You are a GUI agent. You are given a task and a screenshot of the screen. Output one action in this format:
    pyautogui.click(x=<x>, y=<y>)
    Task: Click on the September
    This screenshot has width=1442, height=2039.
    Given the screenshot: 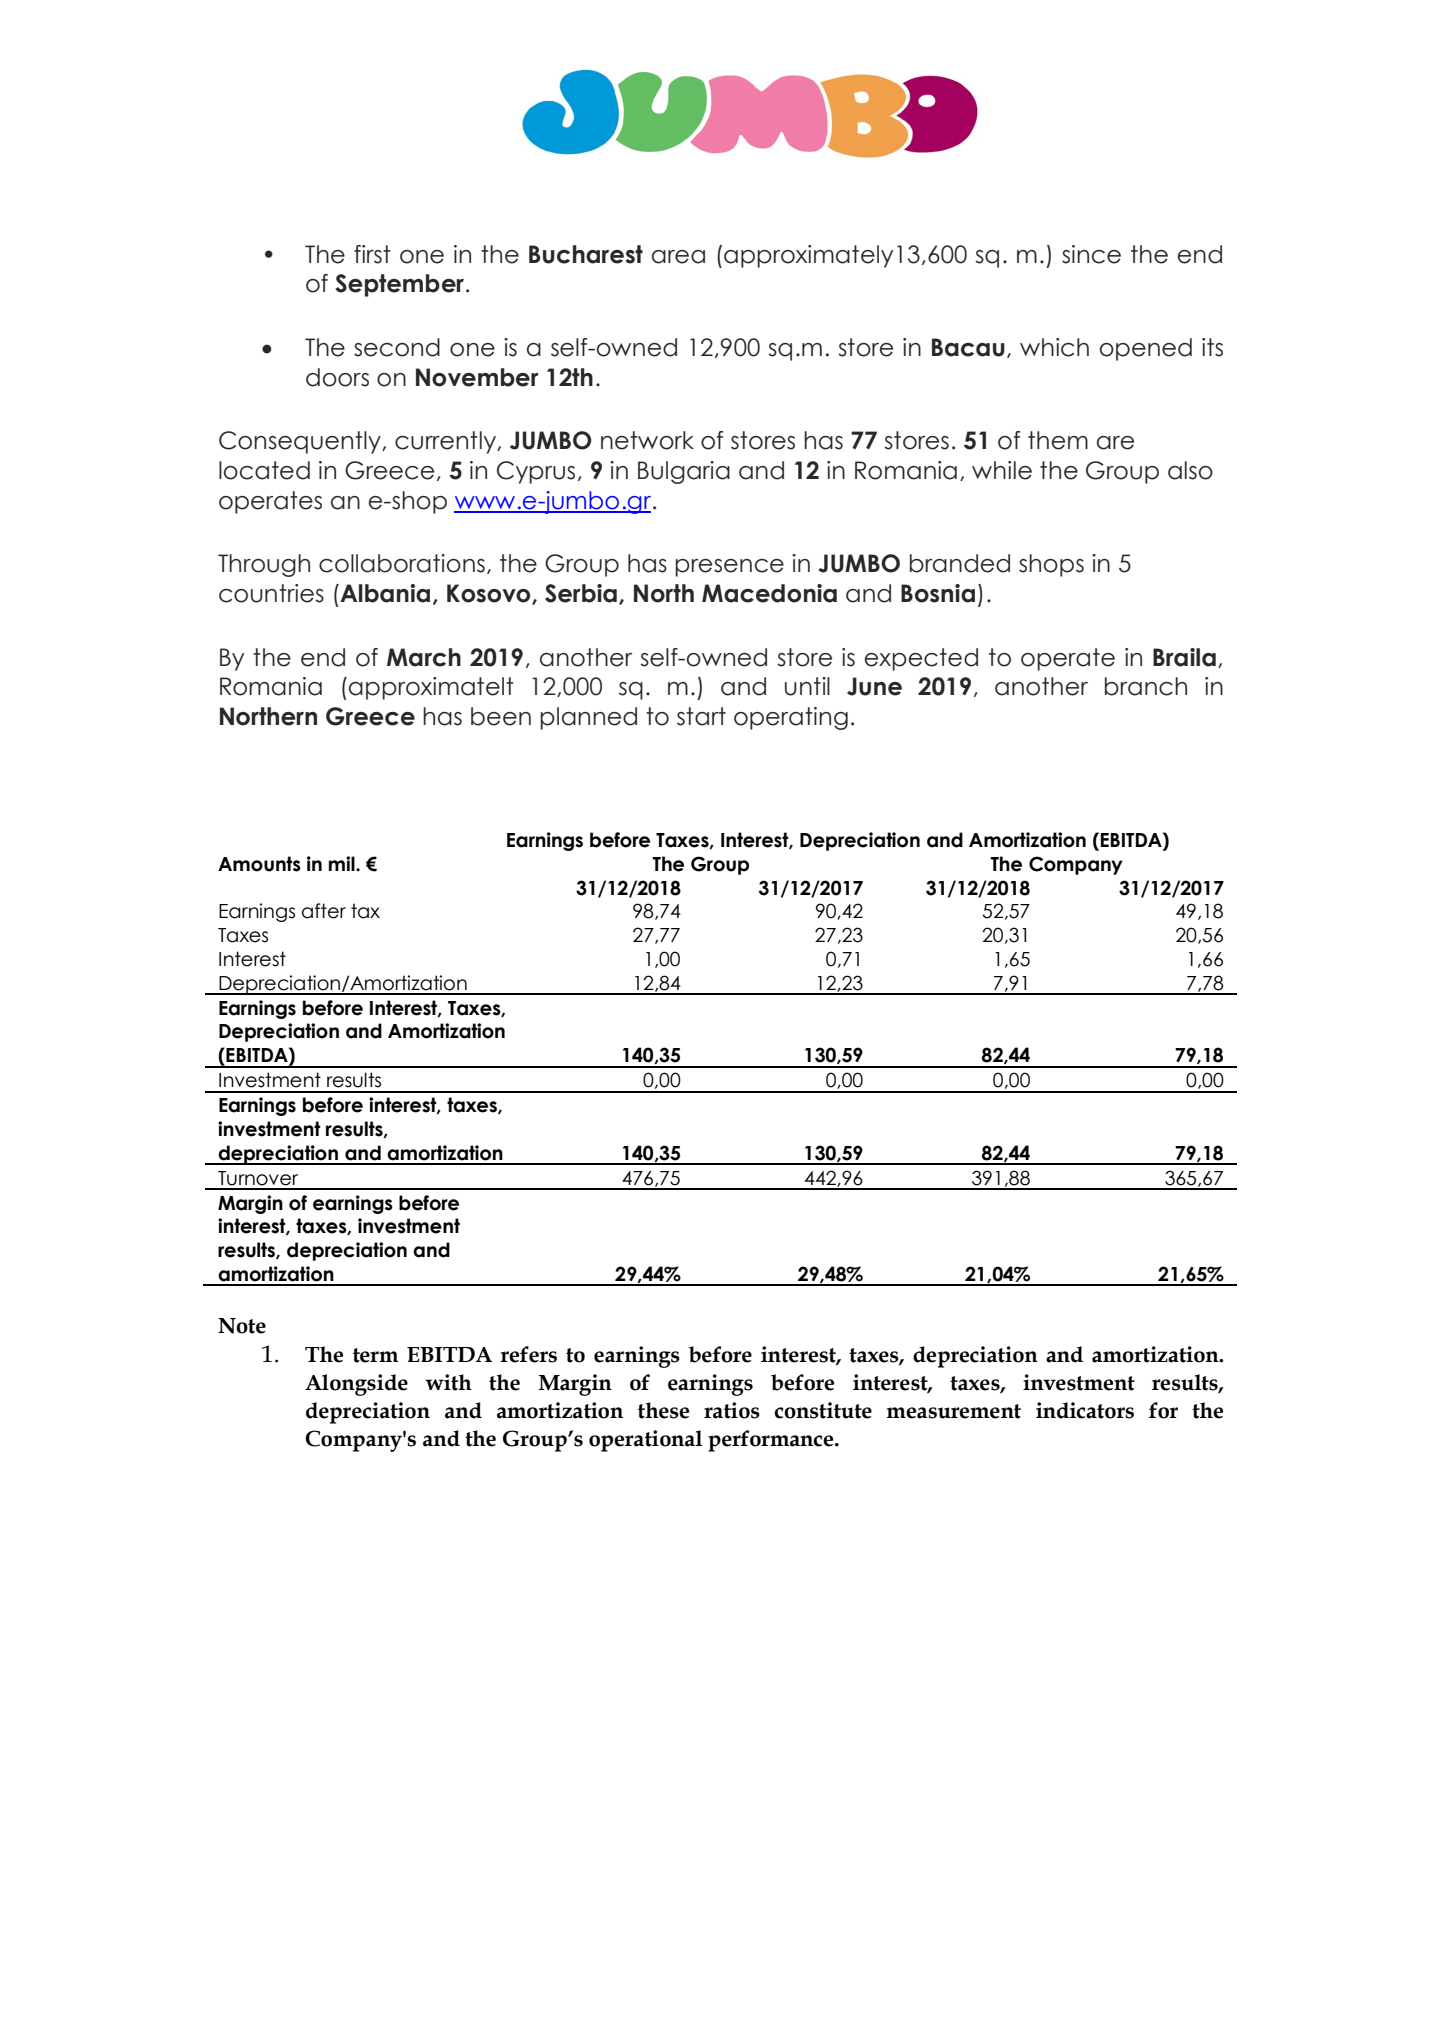 What is the action you would take?
    pyautogui.click(x=399, y=285)
